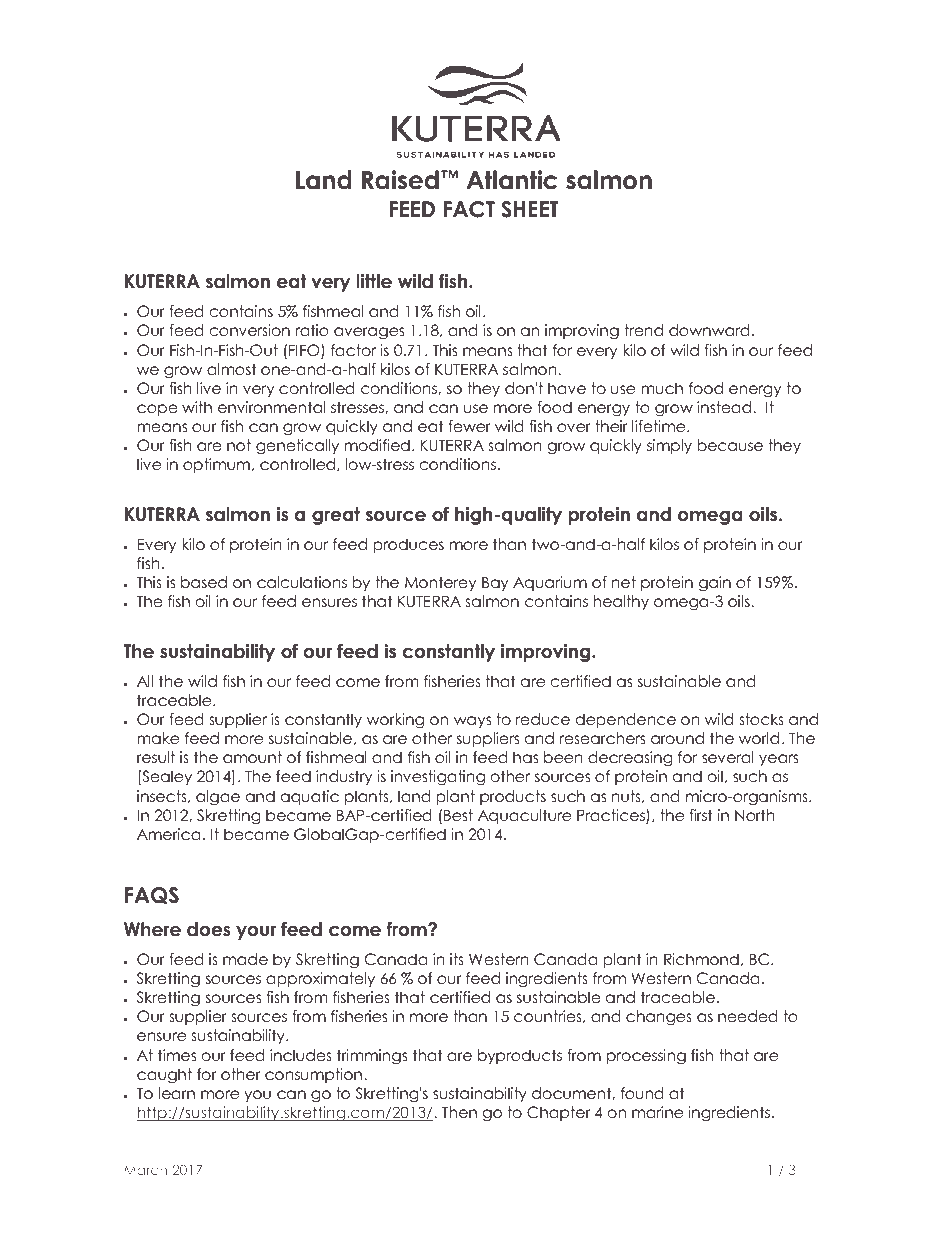 The width and height of the screenshot is (952, 1233). What do you see at coordinates (709, 330) in the screenshot?
I see `downward` at bounding box center [709, 330].
